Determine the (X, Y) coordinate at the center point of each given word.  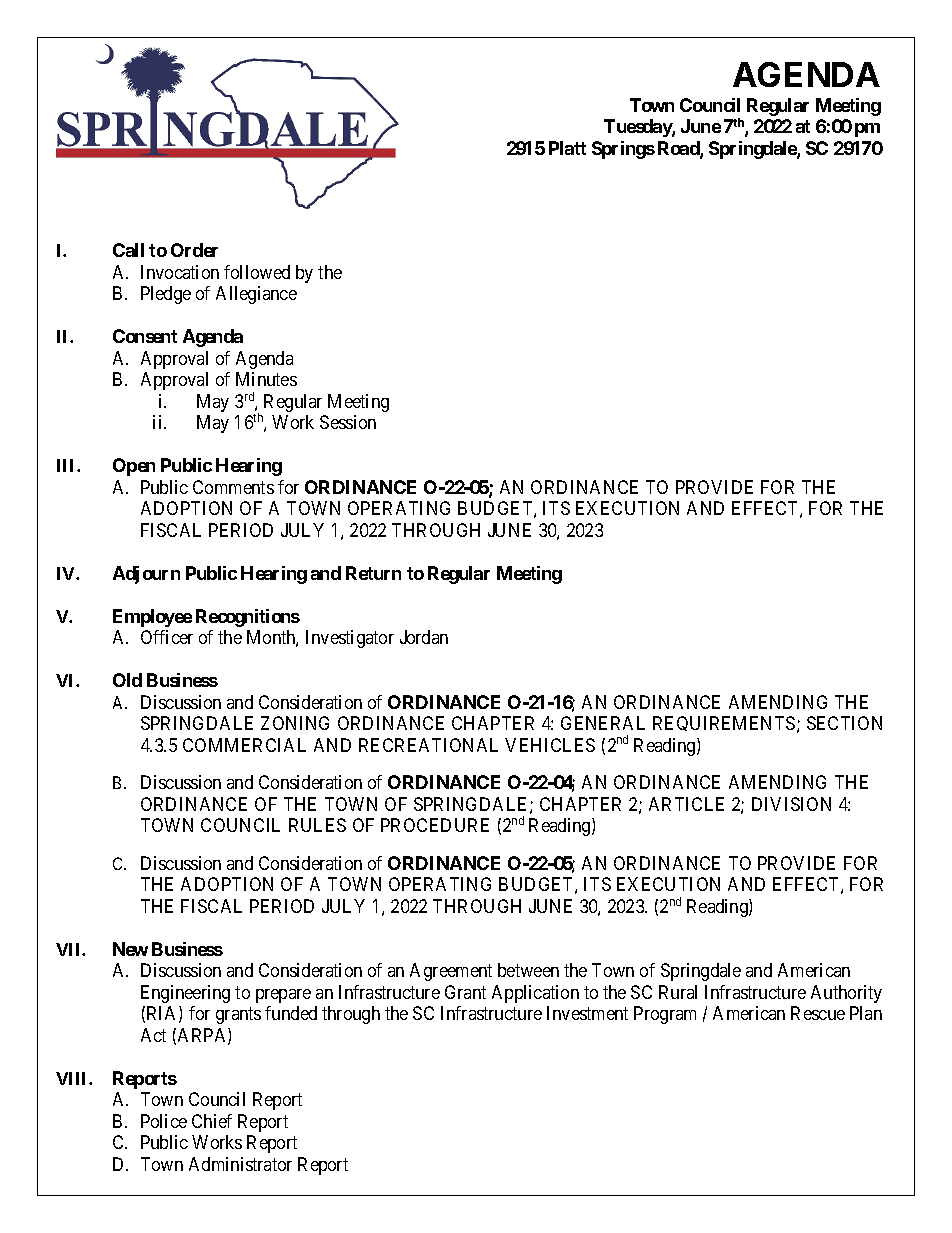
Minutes (266, 379)
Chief (212, 1121)
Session (348, 422)
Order (194, 250)
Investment (587, 1013)
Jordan (424, 637)
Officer (167, 637)
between (528, 970)
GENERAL (603, 723)
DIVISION (791, 804)
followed (257, 272)
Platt (567, 148)
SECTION (844, 723)
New (130, 949)
